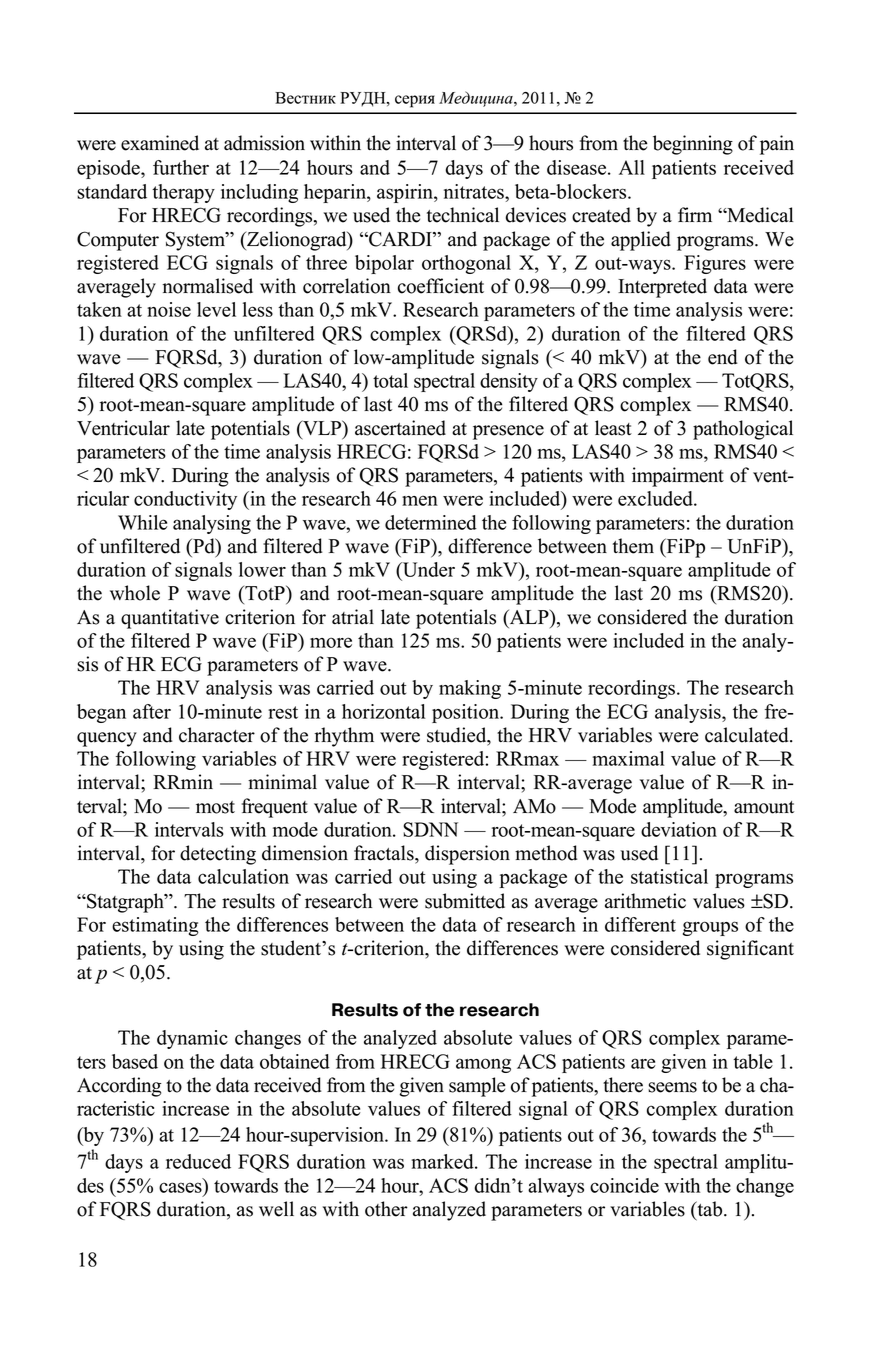  I want to click on marked, so click(444, 1161).
